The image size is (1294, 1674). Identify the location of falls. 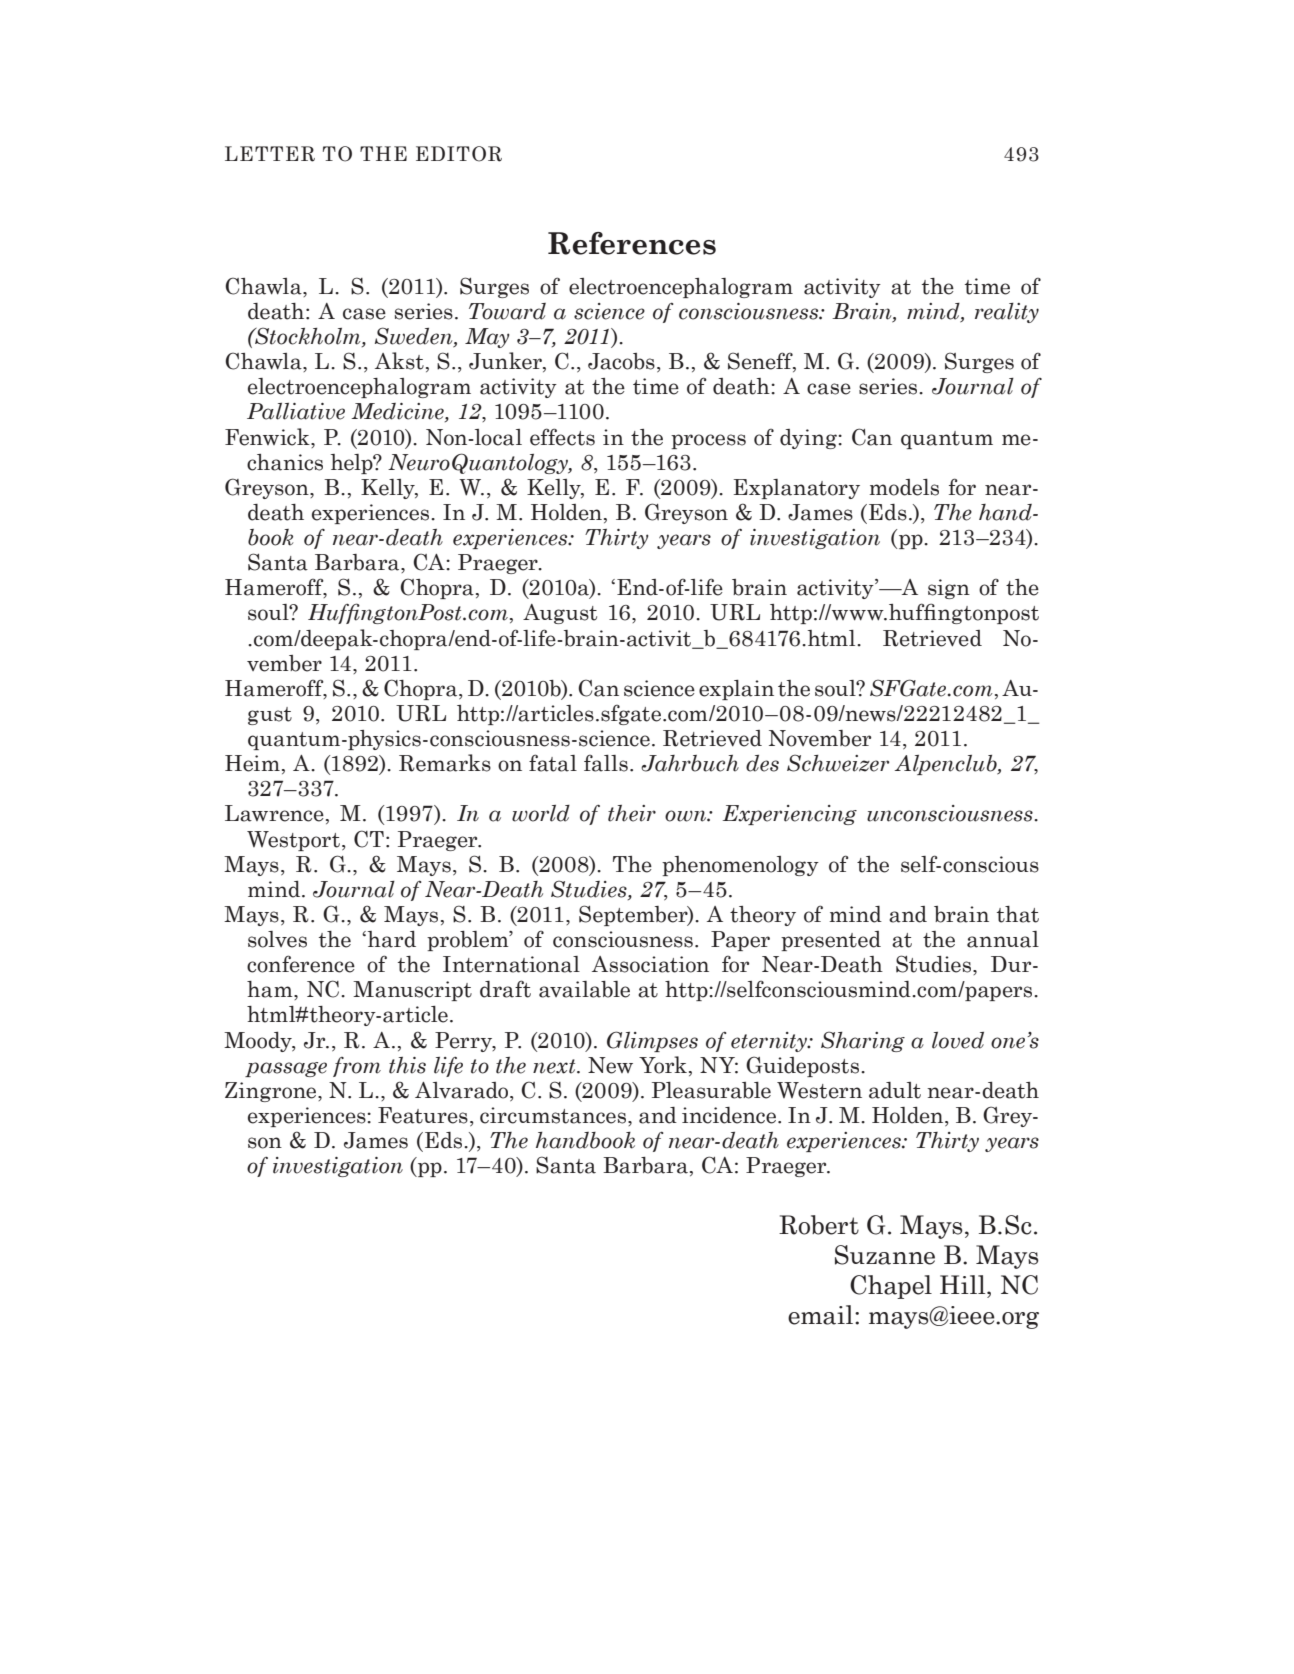
(606, 763).
